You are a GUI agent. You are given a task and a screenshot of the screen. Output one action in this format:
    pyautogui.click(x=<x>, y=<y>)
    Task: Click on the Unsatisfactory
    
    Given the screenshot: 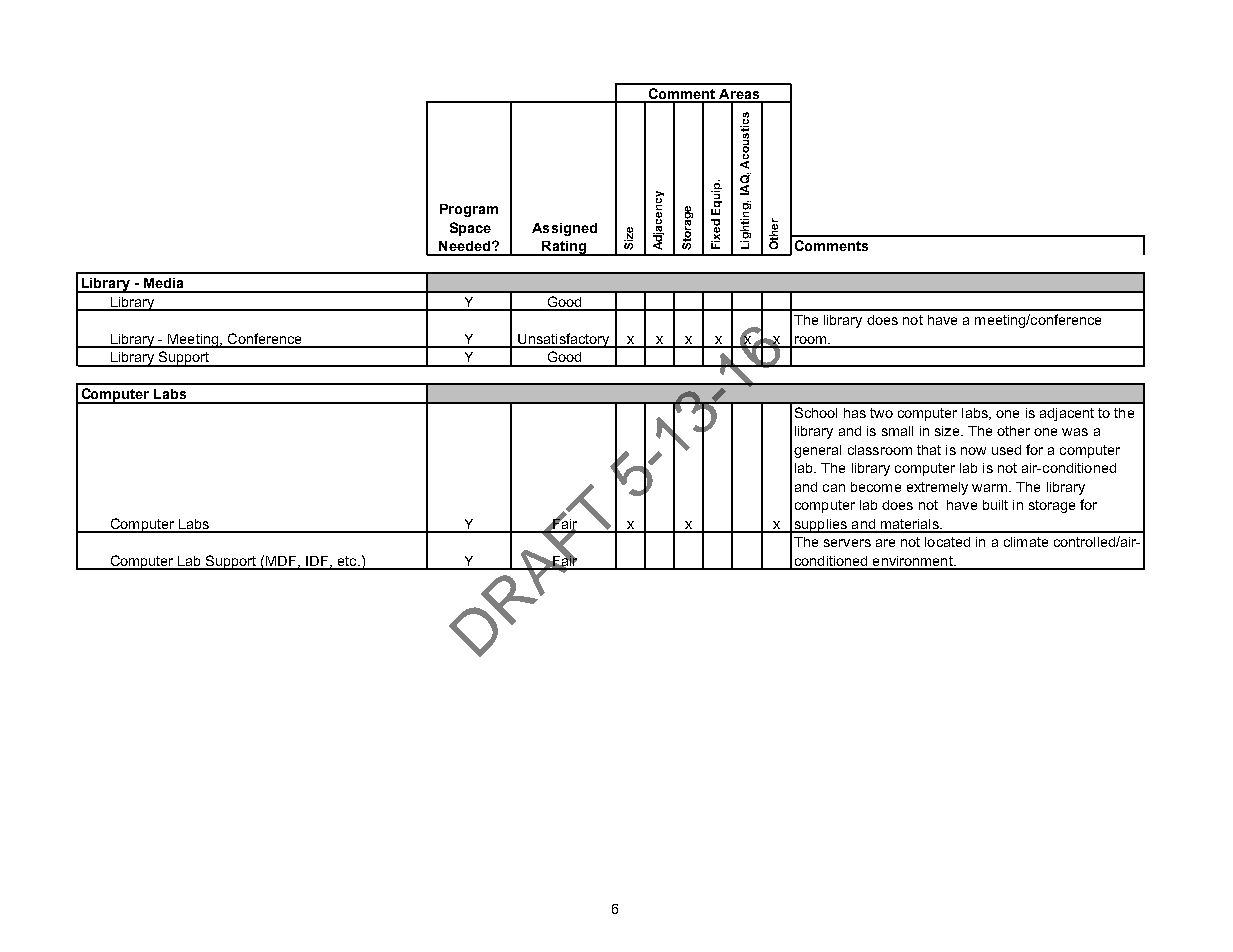 What is the action you would take?
    pyautogui.click(x=564, y=340)
